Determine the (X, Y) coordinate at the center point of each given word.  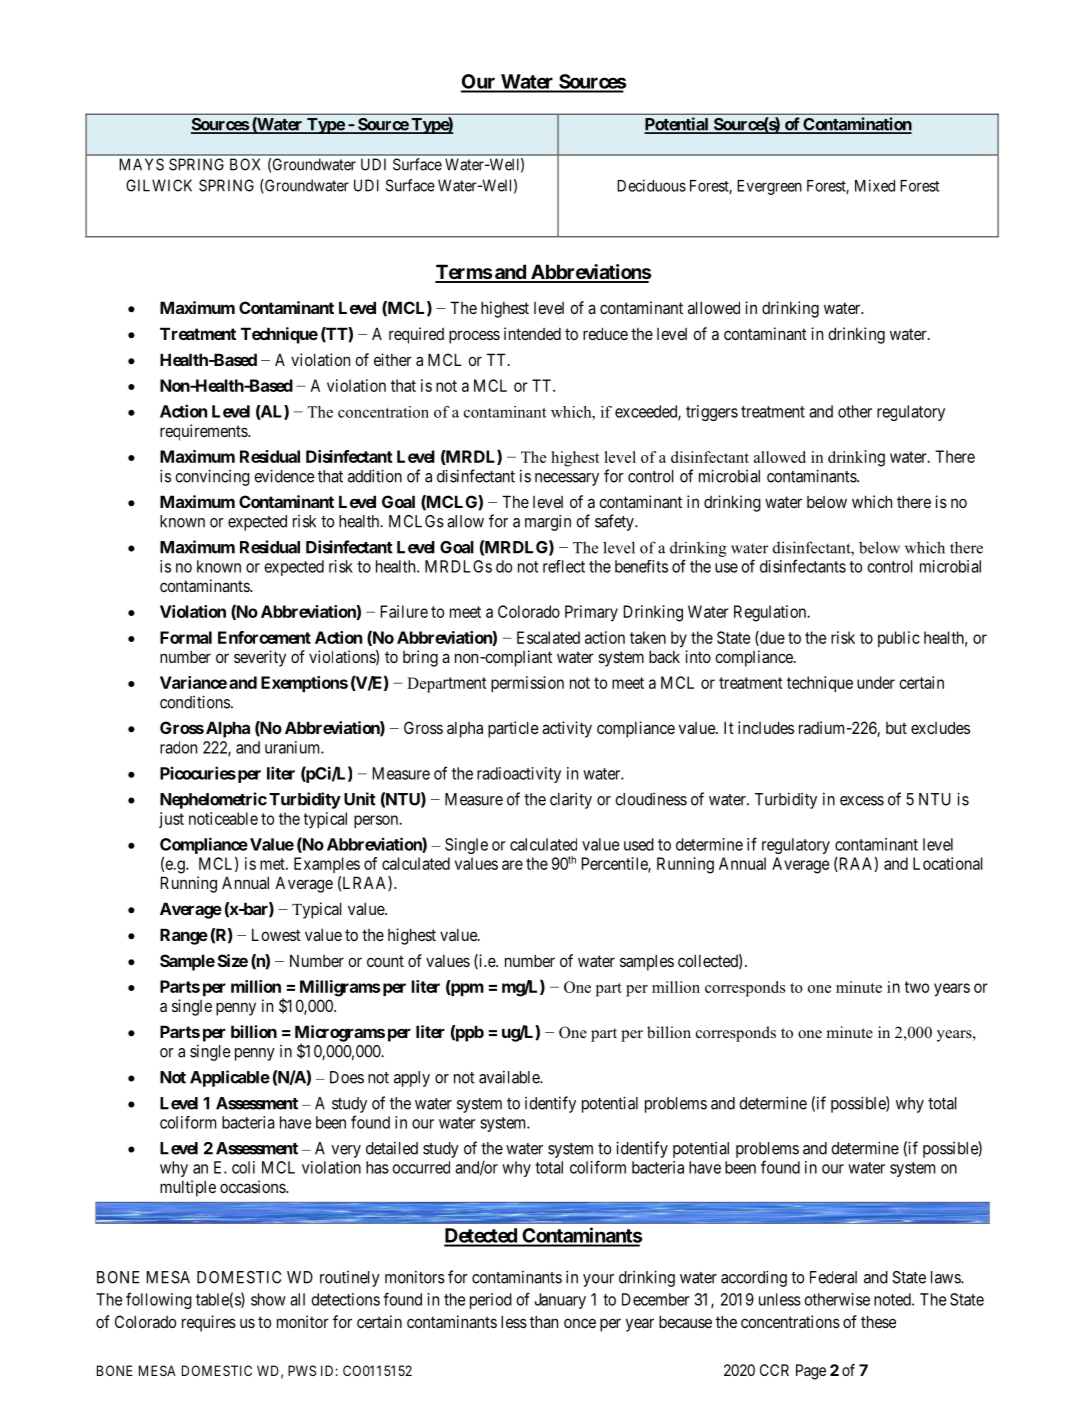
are (512, 865)
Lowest (276, 934)
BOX (245, 164)
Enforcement (264, 637)
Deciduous (651, 185)
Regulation (771, 613)
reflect (564, 566)
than (544, 1321)
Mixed (875, 185)
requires (209, 1323)
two (917, 987)
